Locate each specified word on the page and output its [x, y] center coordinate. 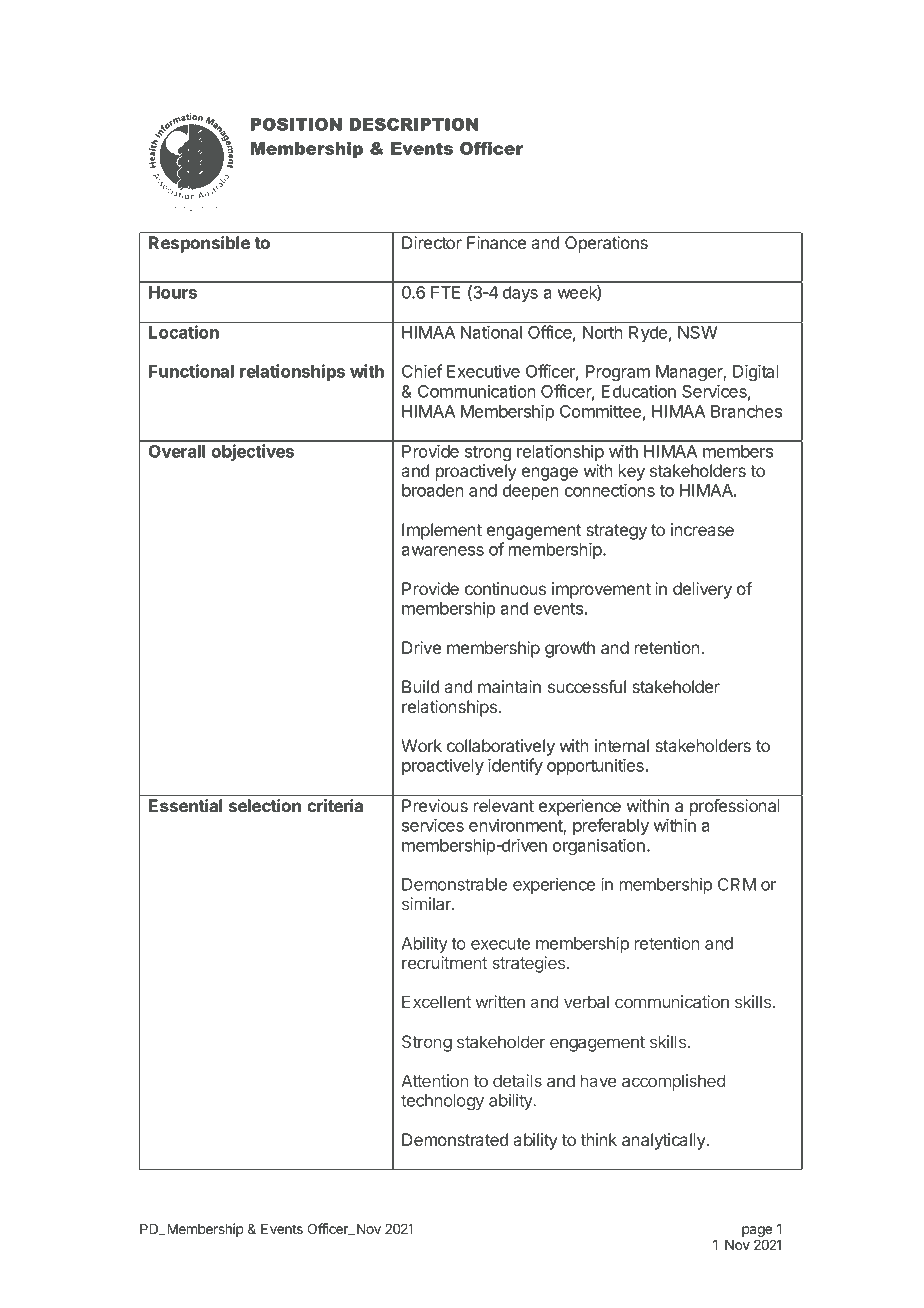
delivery [702, 590]
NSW [698, 332]
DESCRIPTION [414, 124]
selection [265, 805]
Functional [191, 371]
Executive [483, 371]
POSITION [296, 124]
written [500, 1001]
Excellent [436, 1001]
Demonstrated [455, 1139]
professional [735, 807]
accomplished [673, 1082]
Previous [435, 805]
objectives [252, 452]
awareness [442, 551]
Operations [606, 244]
